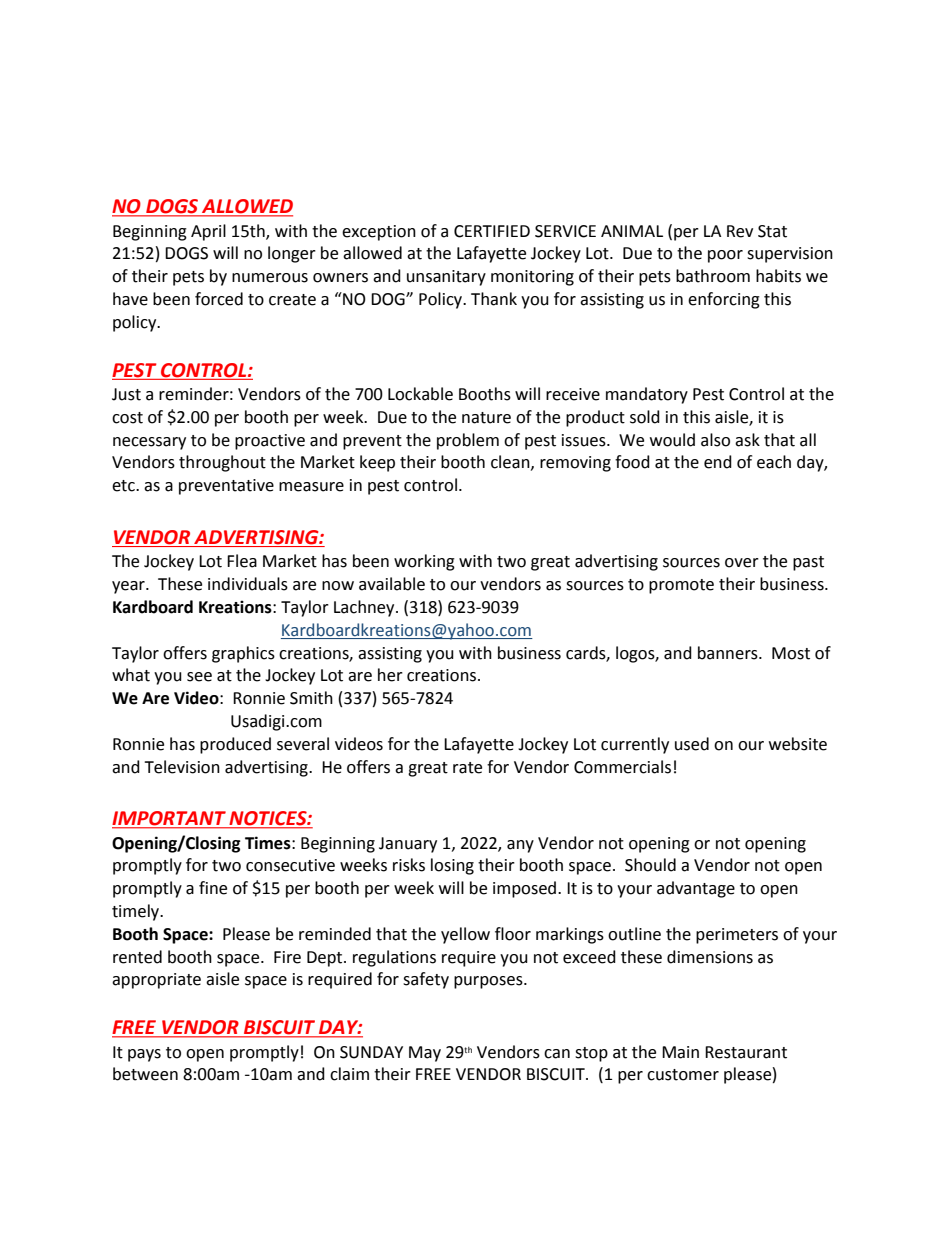 The image size is (952, 1233). I want to click on unsanitary, so click(446, 278).
